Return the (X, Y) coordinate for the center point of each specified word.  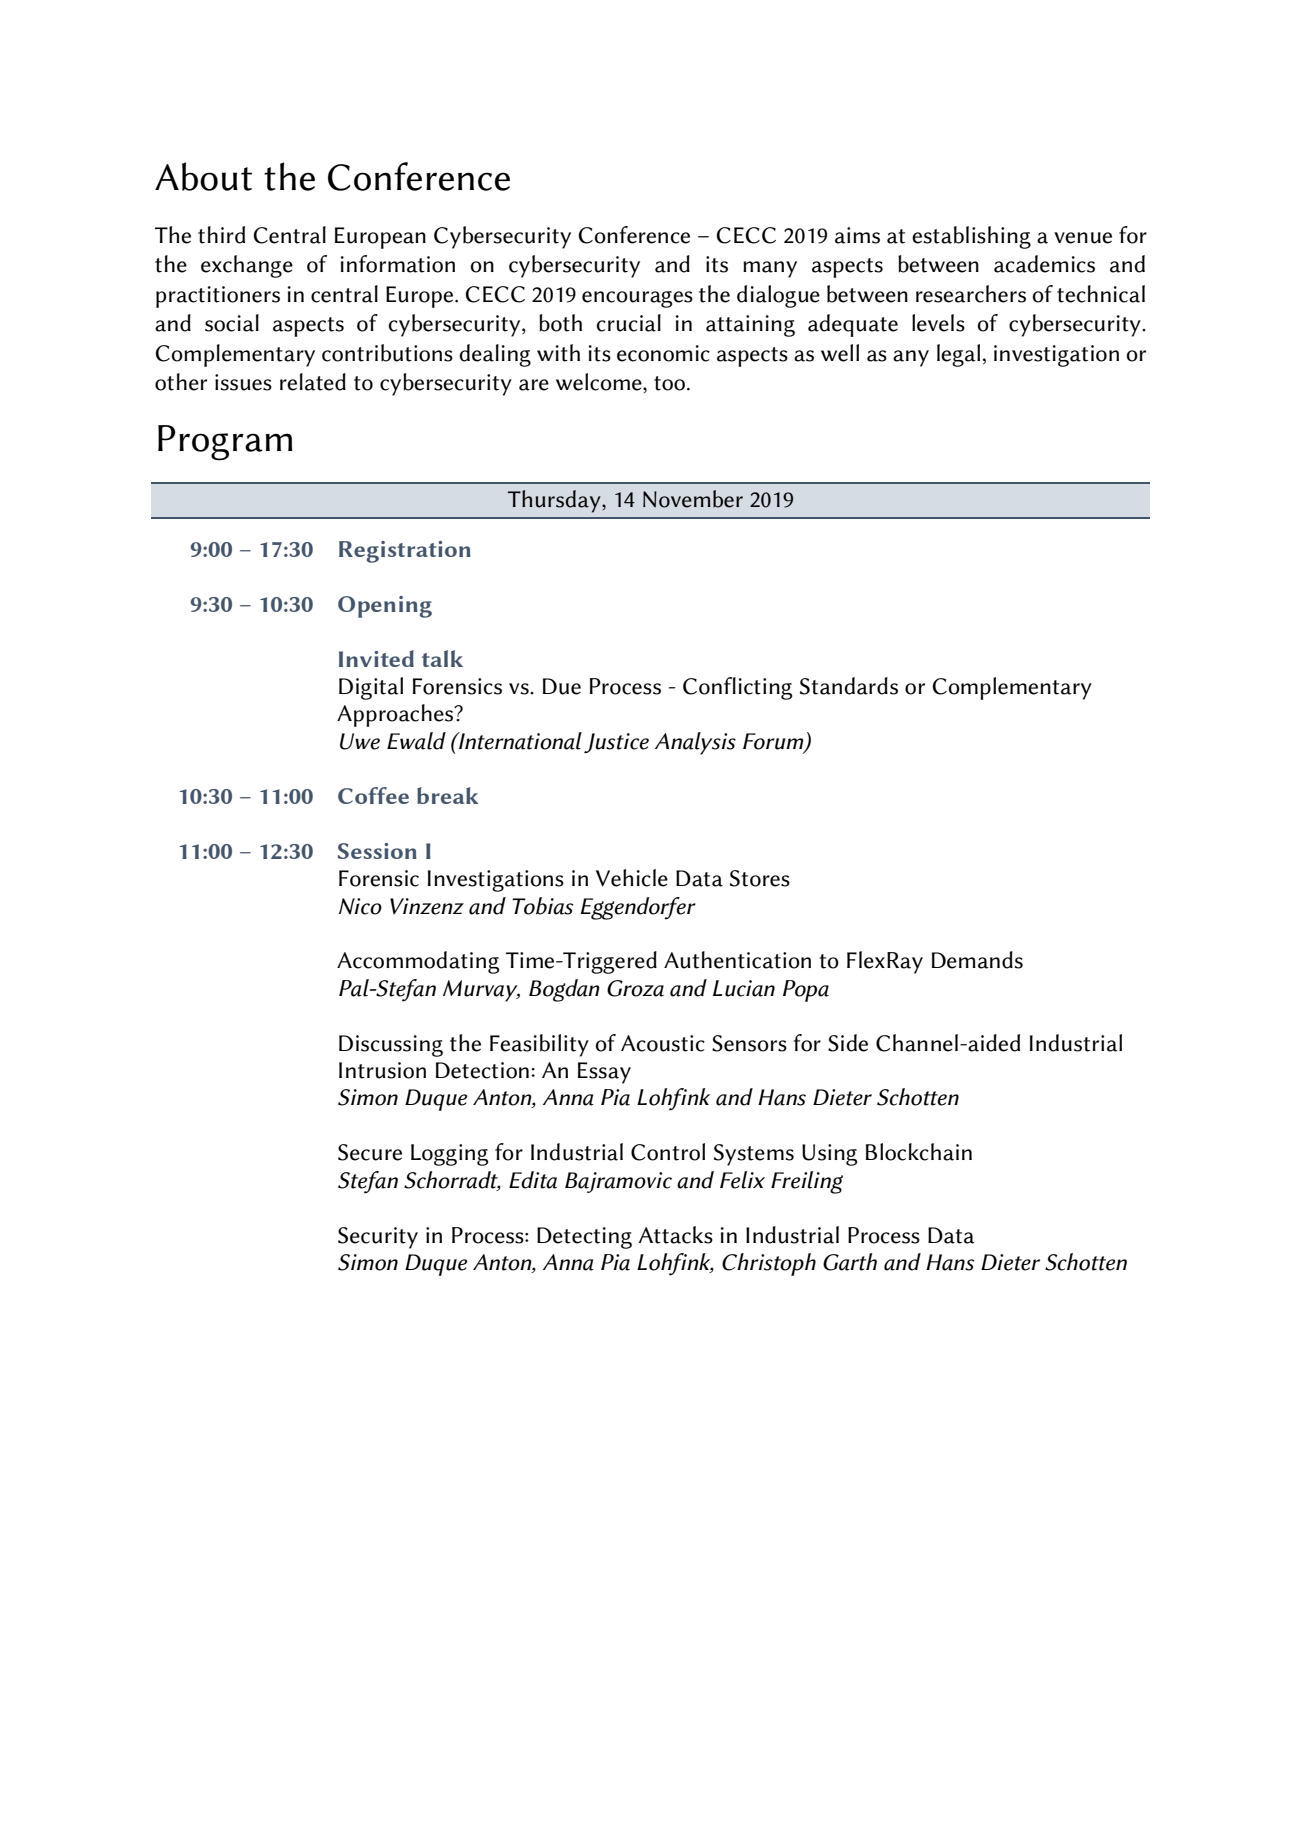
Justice (616, 743)
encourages (637, 299)
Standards (849, 686)
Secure (370, 1152)
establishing (971, 237)
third (221, 235)
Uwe (360, 741)
